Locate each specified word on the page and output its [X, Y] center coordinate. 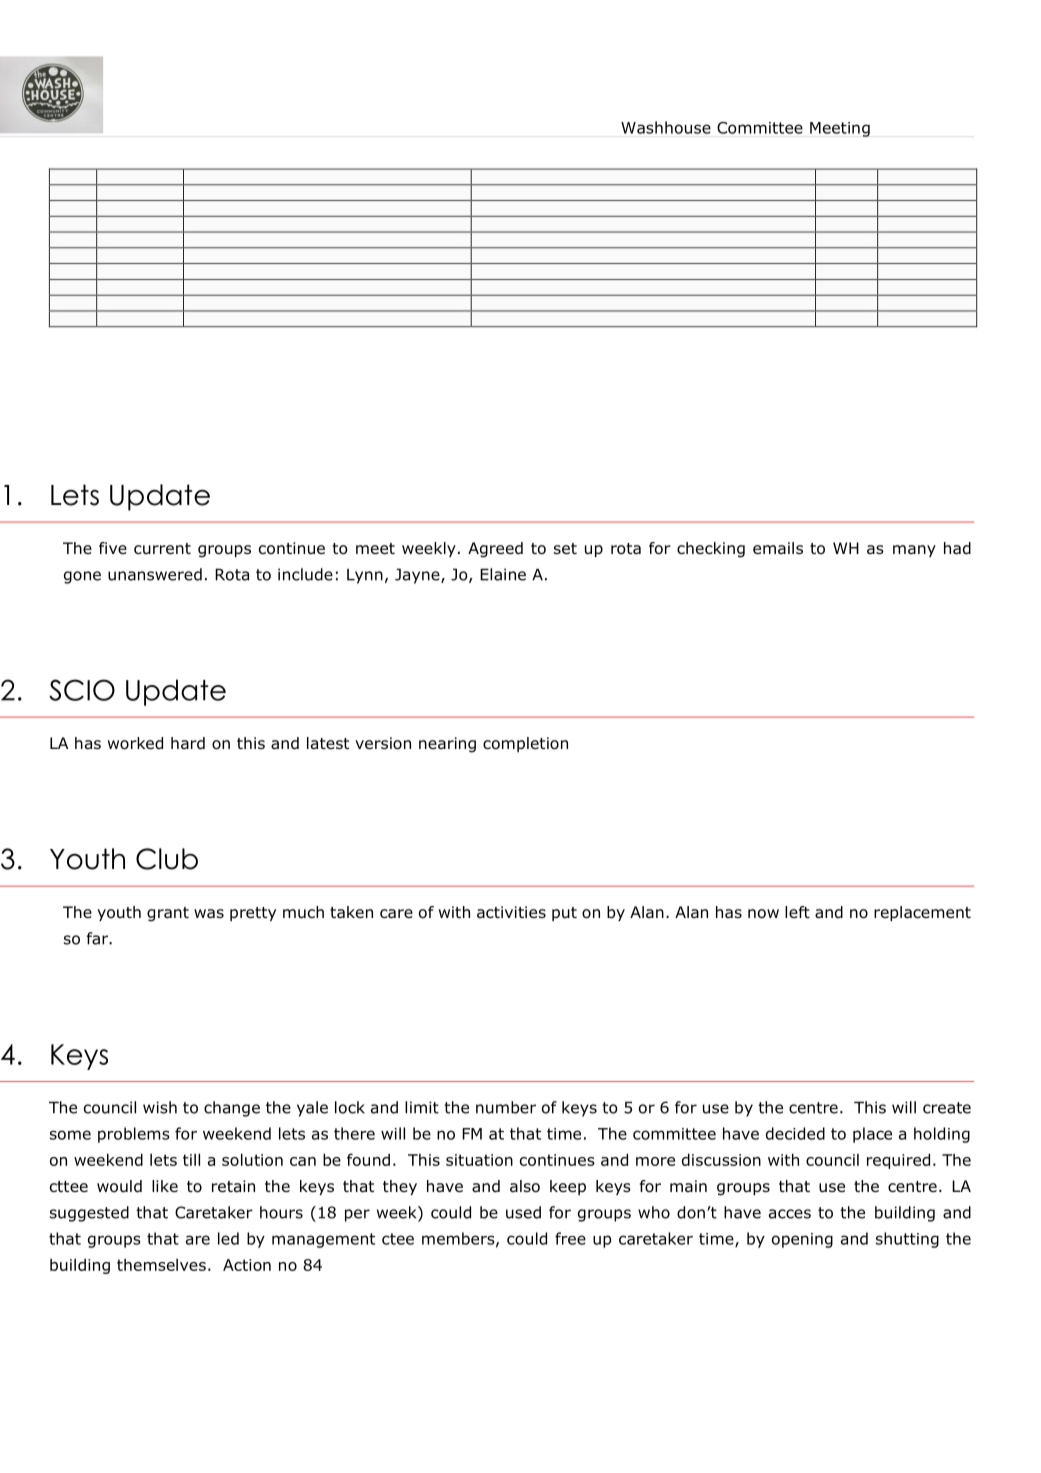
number [506, 1107]
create [947, 1108]
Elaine [503, 574]
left [797, 912]
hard [188, 743]
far [98, 938]
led [228, 1238]
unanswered [155, 574]
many [914, 551]
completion [525, 744]
